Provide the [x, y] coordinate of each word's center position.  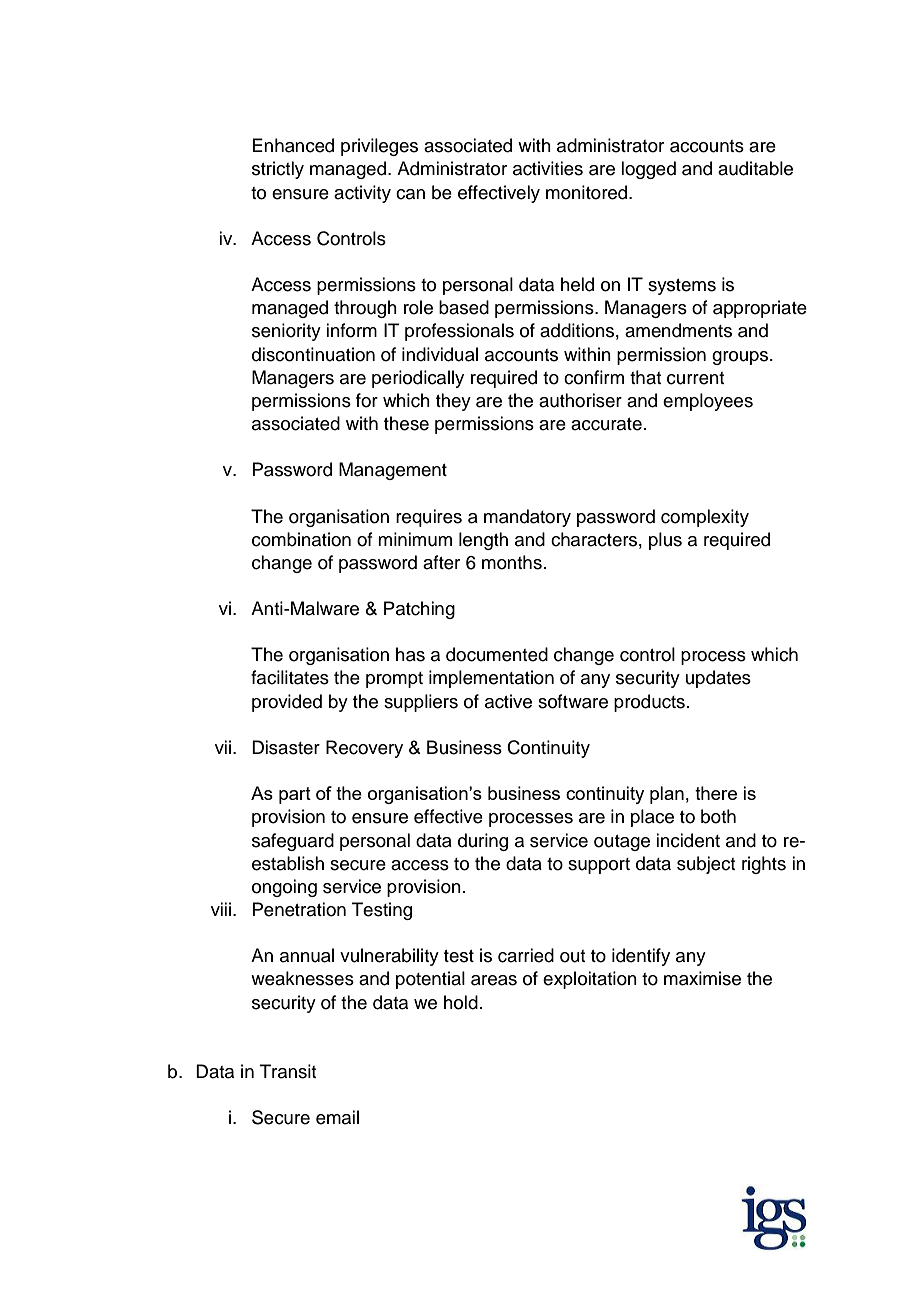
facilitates [290, 677]
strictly [278, 170]
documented [497, 654]
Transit [288, 1071]
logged [648, 170]
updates [718, 679]
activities [548, 168]
